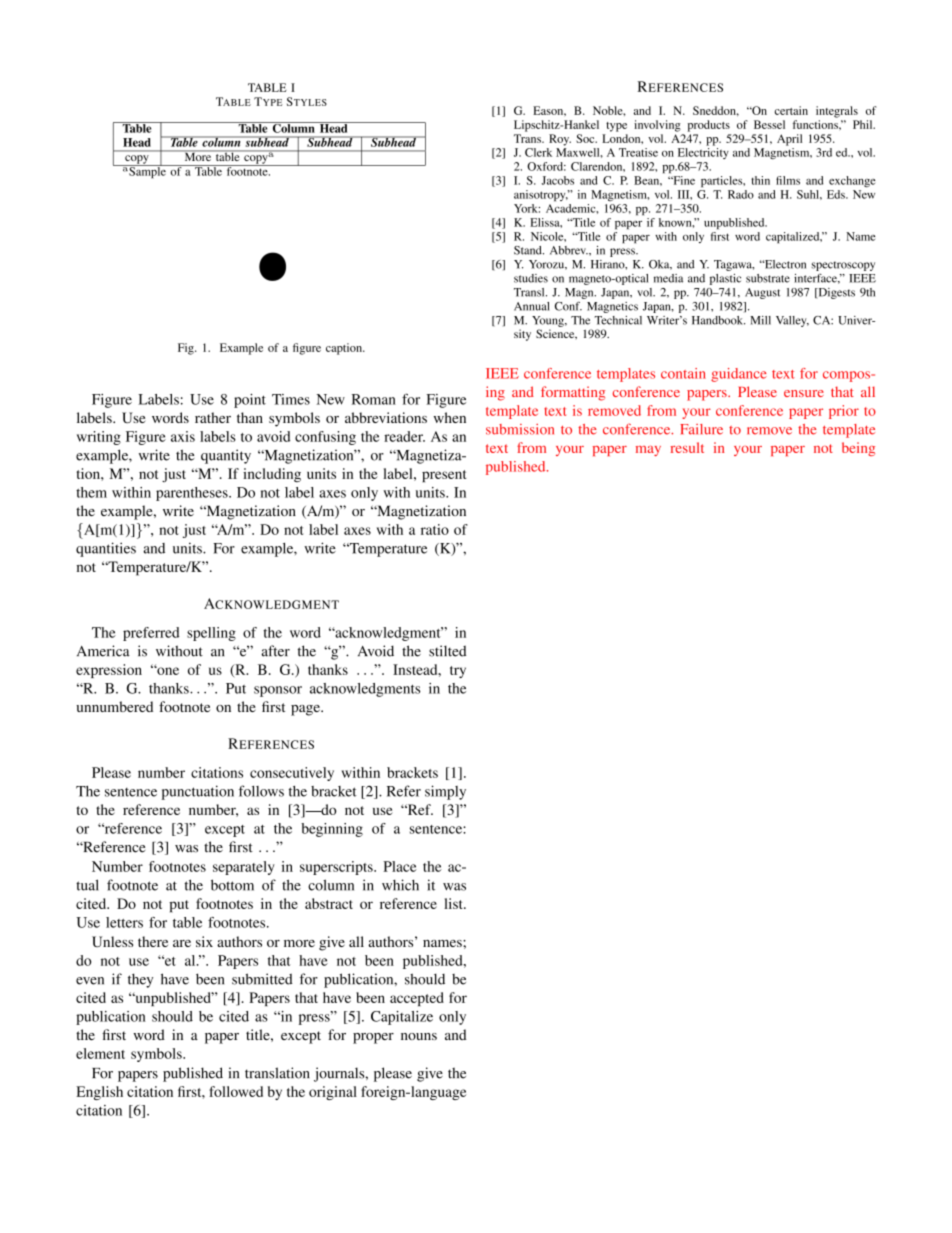 The height and width of the screenshot is (1233, 952). I want to click on April, so click(789, 140).
